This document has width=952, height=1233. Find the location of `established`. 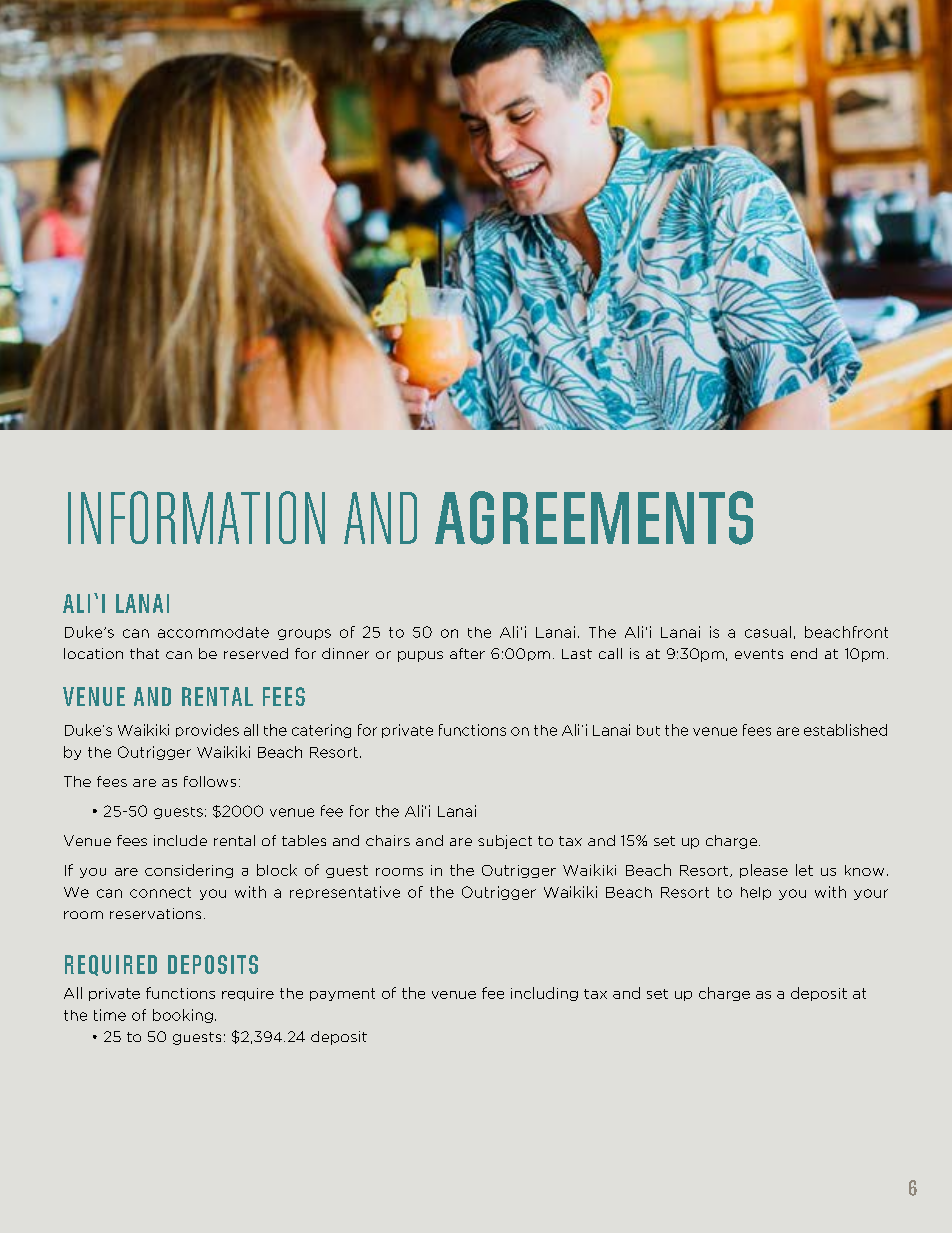

established is located at coordinates (845, 730).
